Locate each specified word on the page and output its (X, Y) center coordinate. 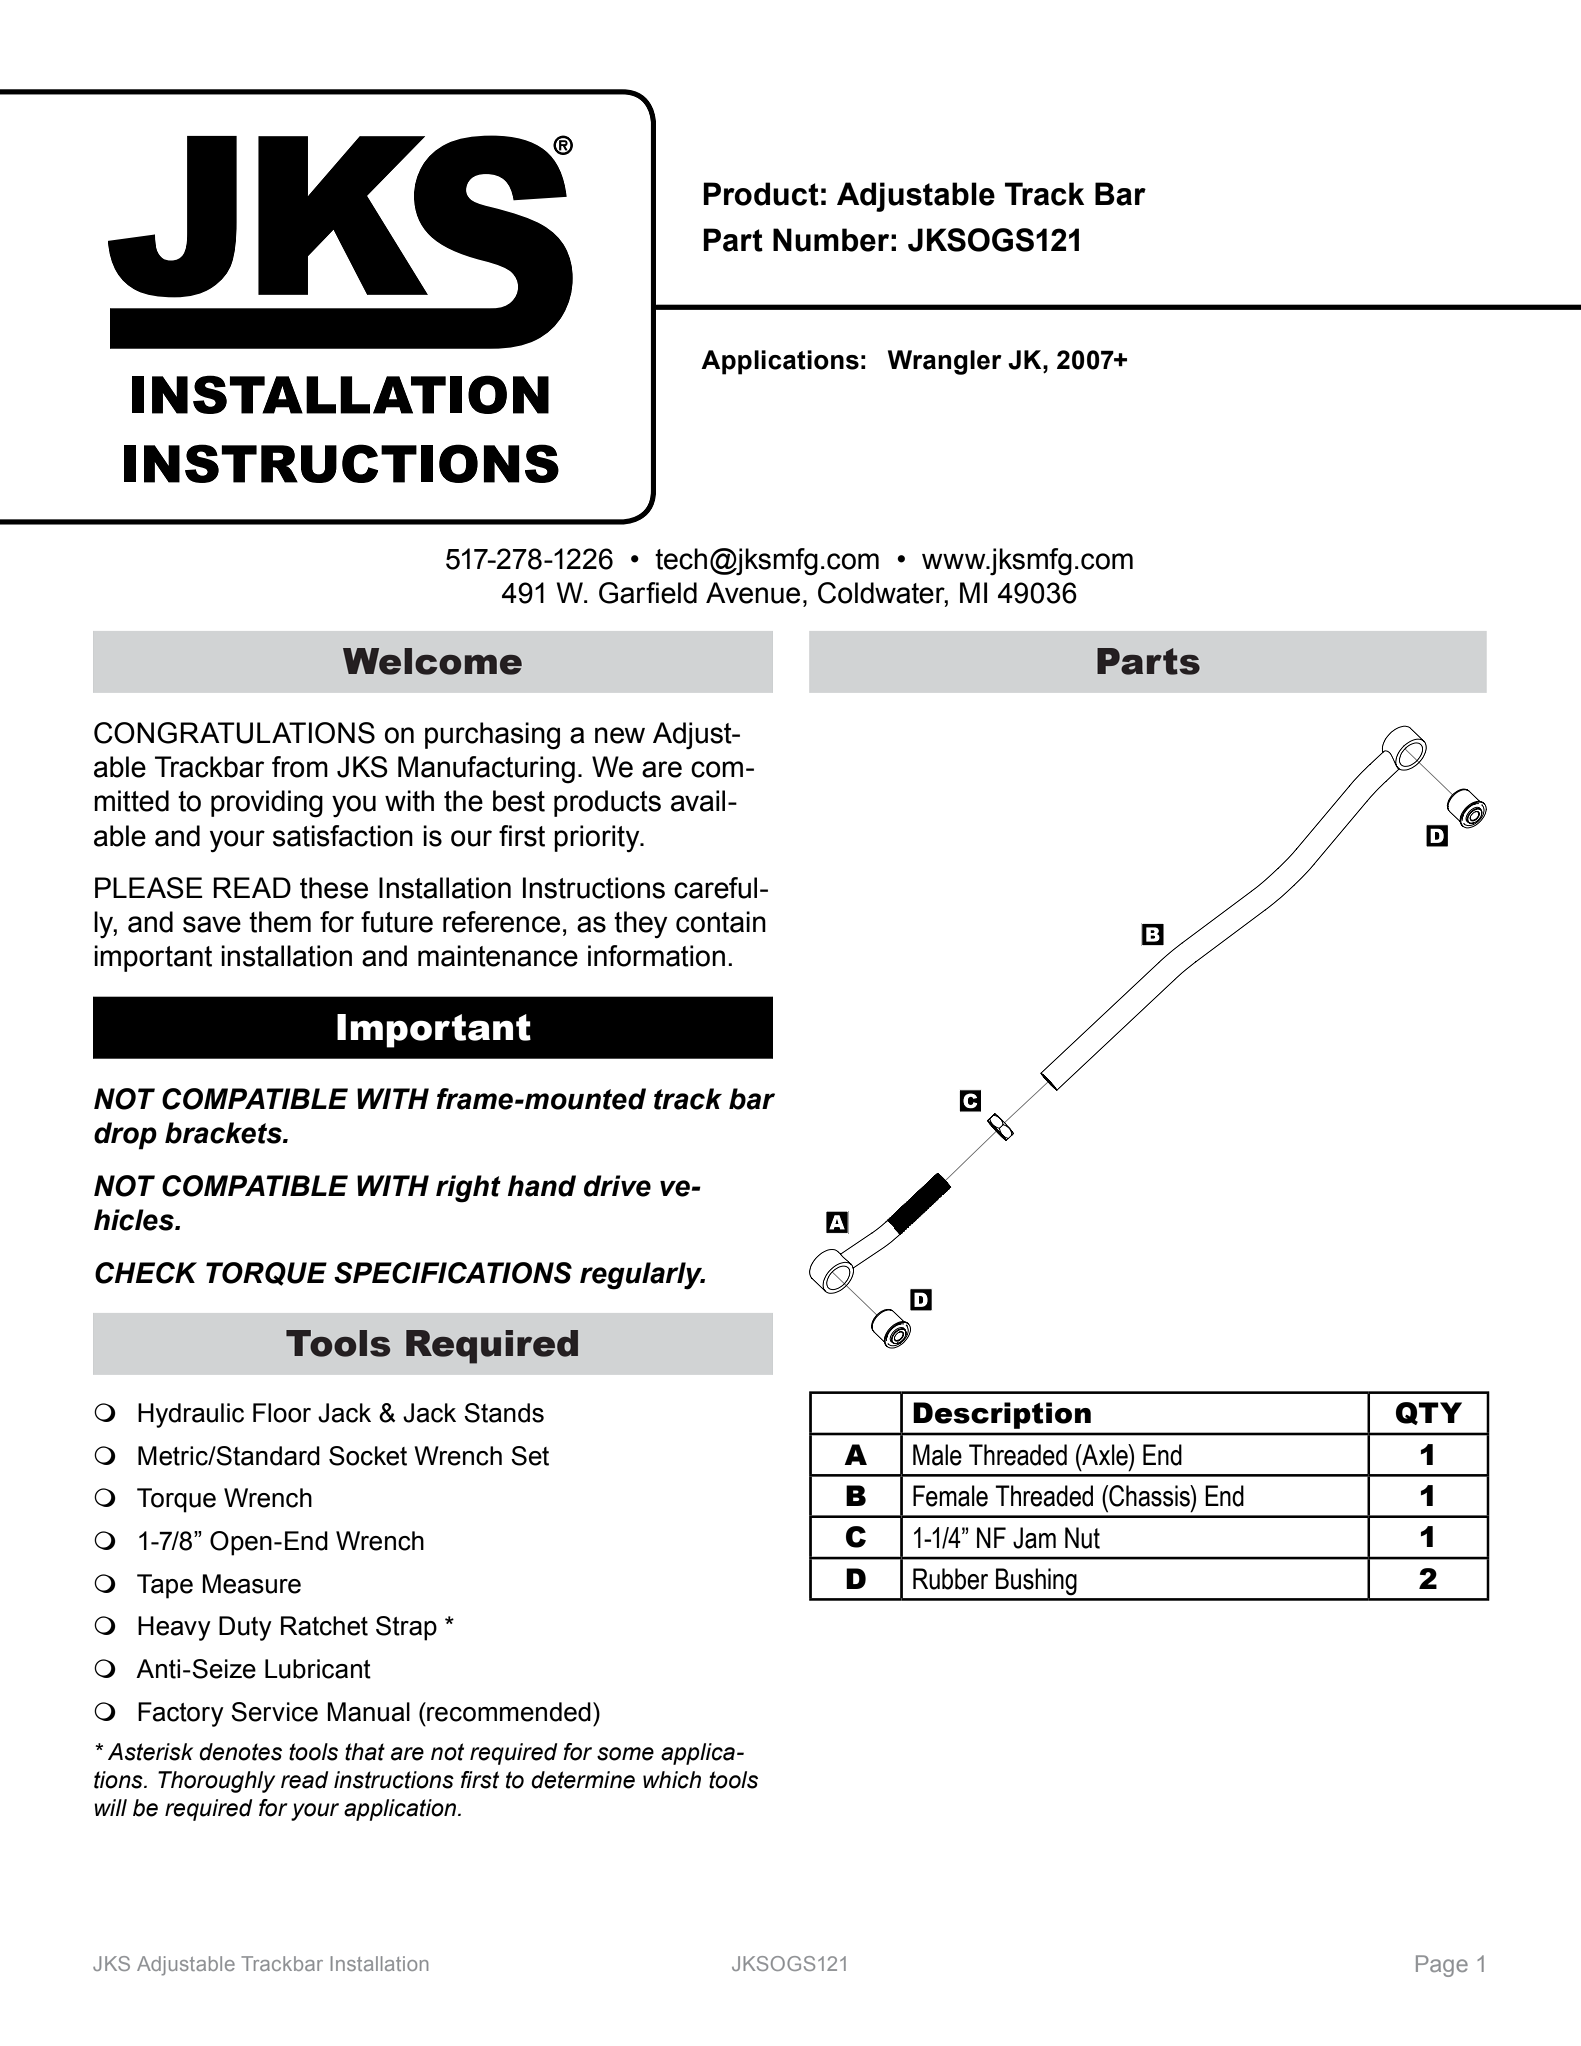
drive (617, 1186)
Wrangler (945, 362)
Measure (251, 1584)
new (620, 735)
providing (267, 804)
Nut (1082, 1538)
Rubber (950, 1579)
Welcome (432, 661)
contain (721, 922)
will (110, 1807)
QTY (1429, 1413)
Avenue (753, 593)
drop (125, 1136)
